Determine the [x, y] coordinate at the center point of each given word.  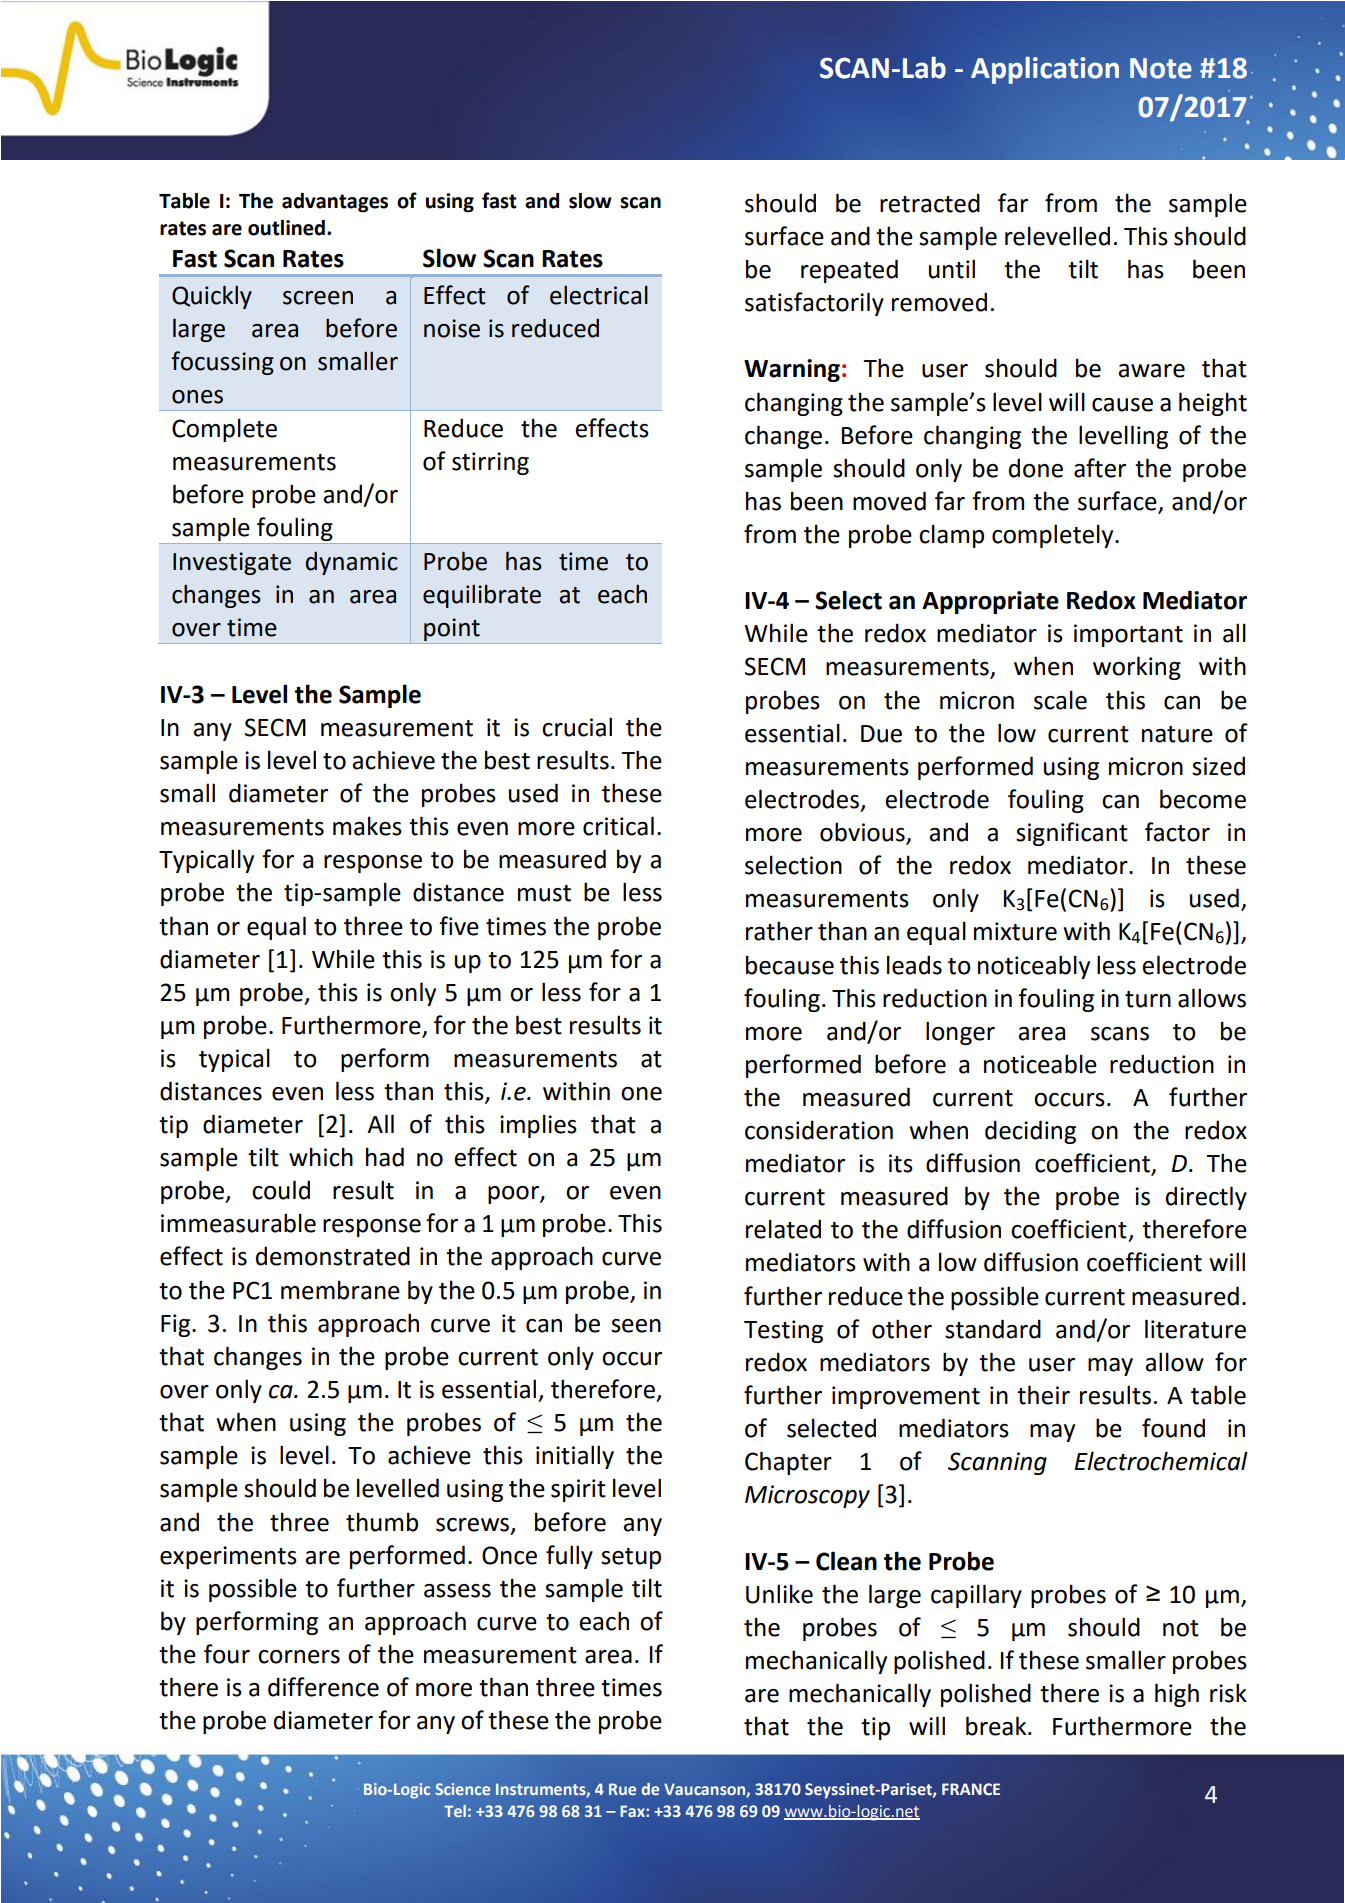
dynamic [352, 563]
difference [323, 1687]
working [1137, 668]
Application [1045, 70]
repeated [849, 271]
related [783, 1229]
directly [1206, 1198]
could [281, 1190]
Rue [622, 1789]
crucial [577, 727]
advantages [335, 203]
